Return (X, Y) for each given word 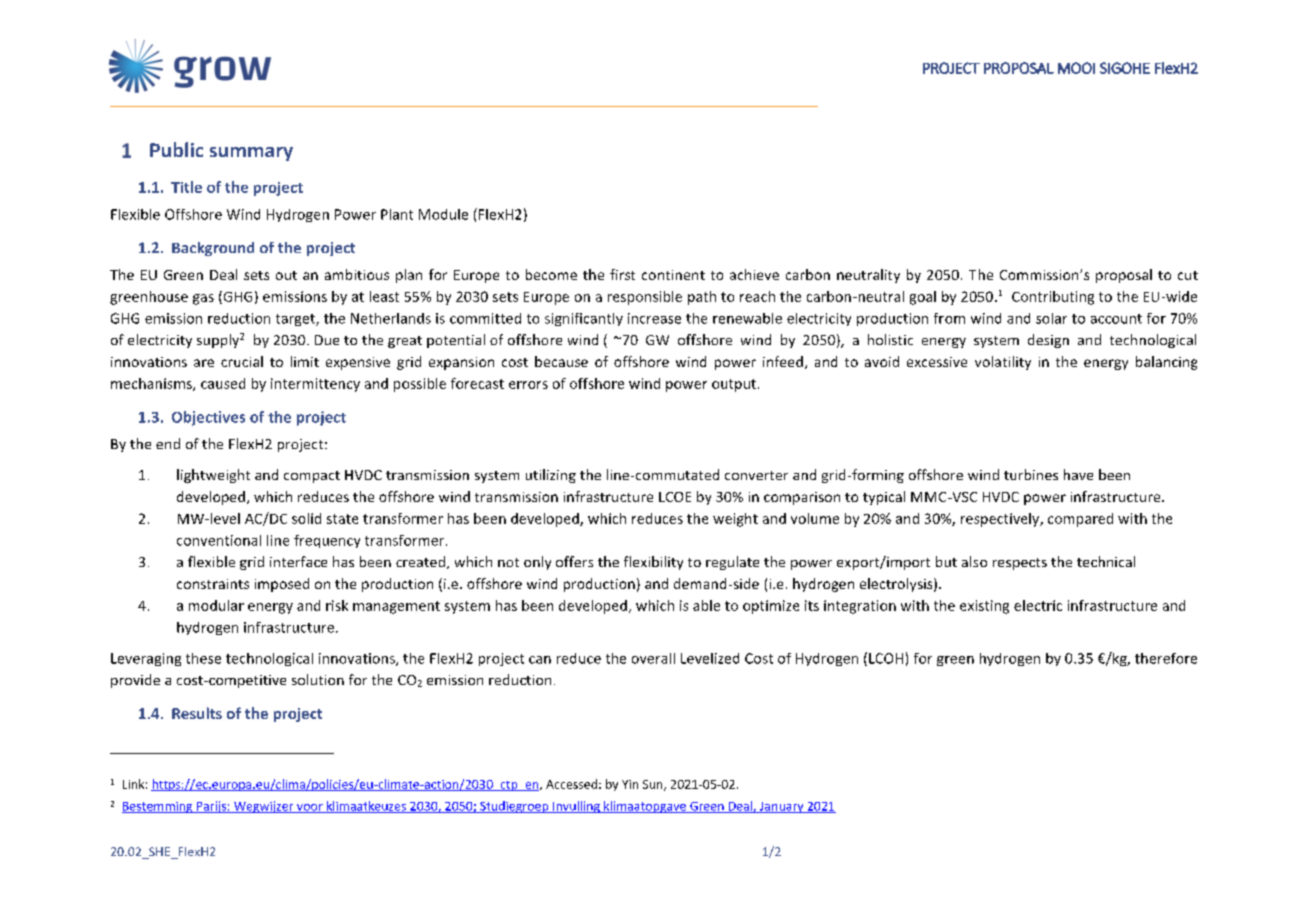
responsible (645, 298)
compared (1080, 520)
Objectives (208, 418)
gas (203, 299)
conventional (219, 540)
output (734, 385)
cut (1188, 275)
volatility (1003, 363)
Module (443, 214)
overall (653, 658)
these (203, 658)
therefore (1166, 658)
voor (310, 808)
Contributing (1053, 298)
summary (251, 154)
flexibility (653, 563)
